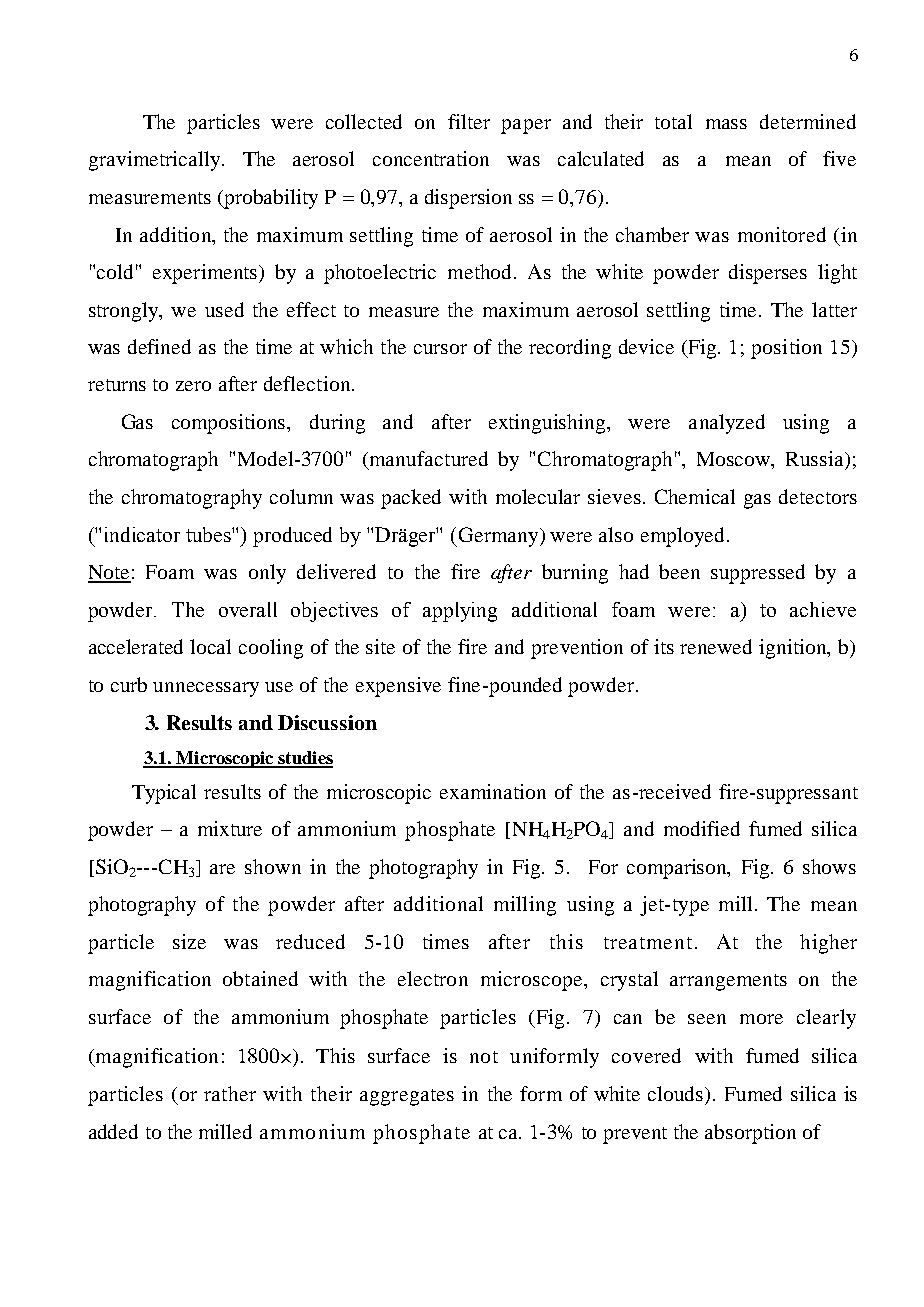  What do you see at coordinates (816, 458) in the screenshot?
I see `Russia` at bounding box center [816, 458].
